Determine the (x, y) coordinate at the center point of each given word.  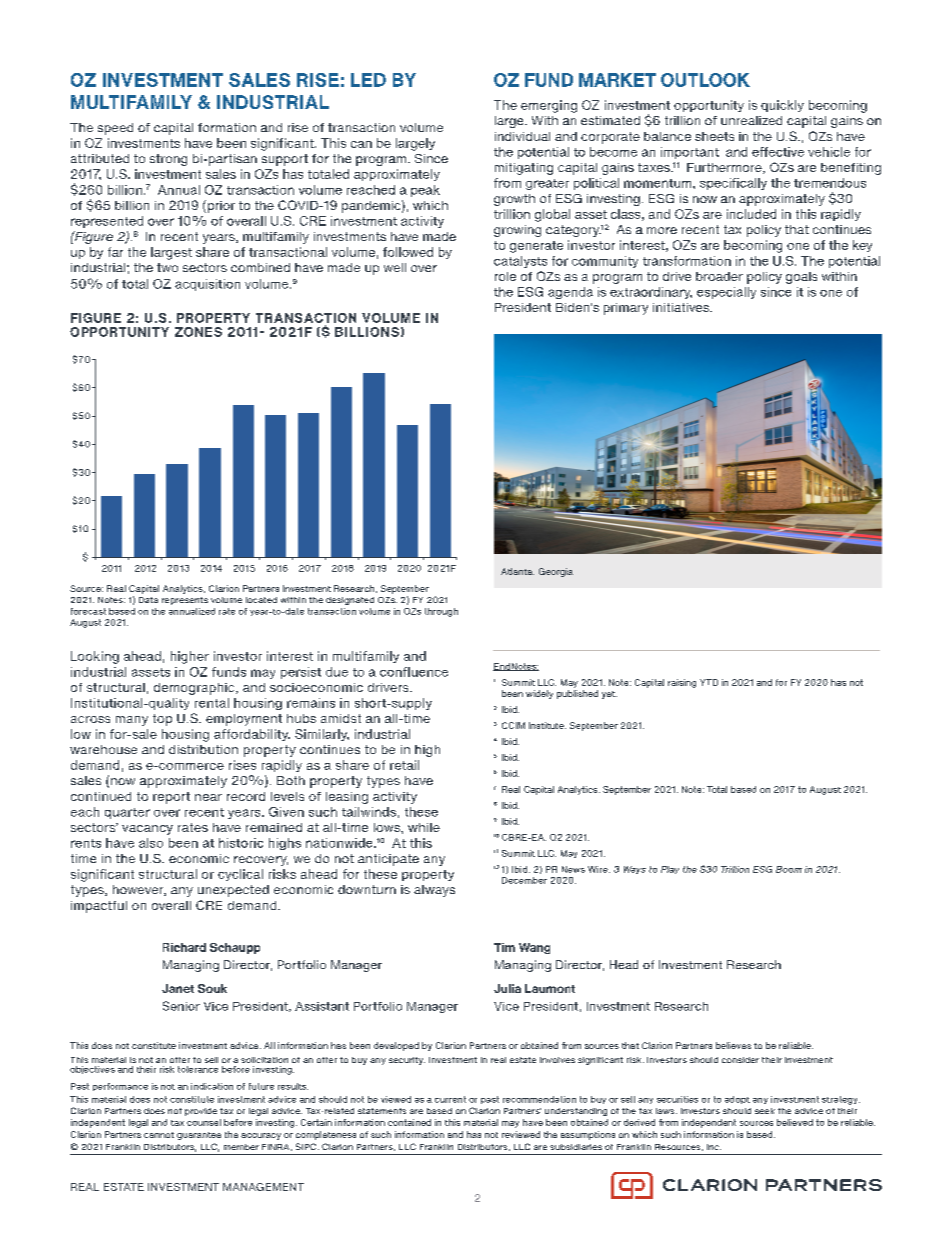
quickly (782, 106)
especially (726, 293)
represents (185, 601)
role (505, 276)
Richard (184, 947)
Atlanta (517, 571)
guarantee (199, 1136)
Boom (789, 869)
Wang (534, 948)
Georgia (556, 572)
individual (522, 136)
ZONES (198, 332)
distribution (203, 749)
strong (168, 160)
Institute (547, 725)
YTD (709, 682)
